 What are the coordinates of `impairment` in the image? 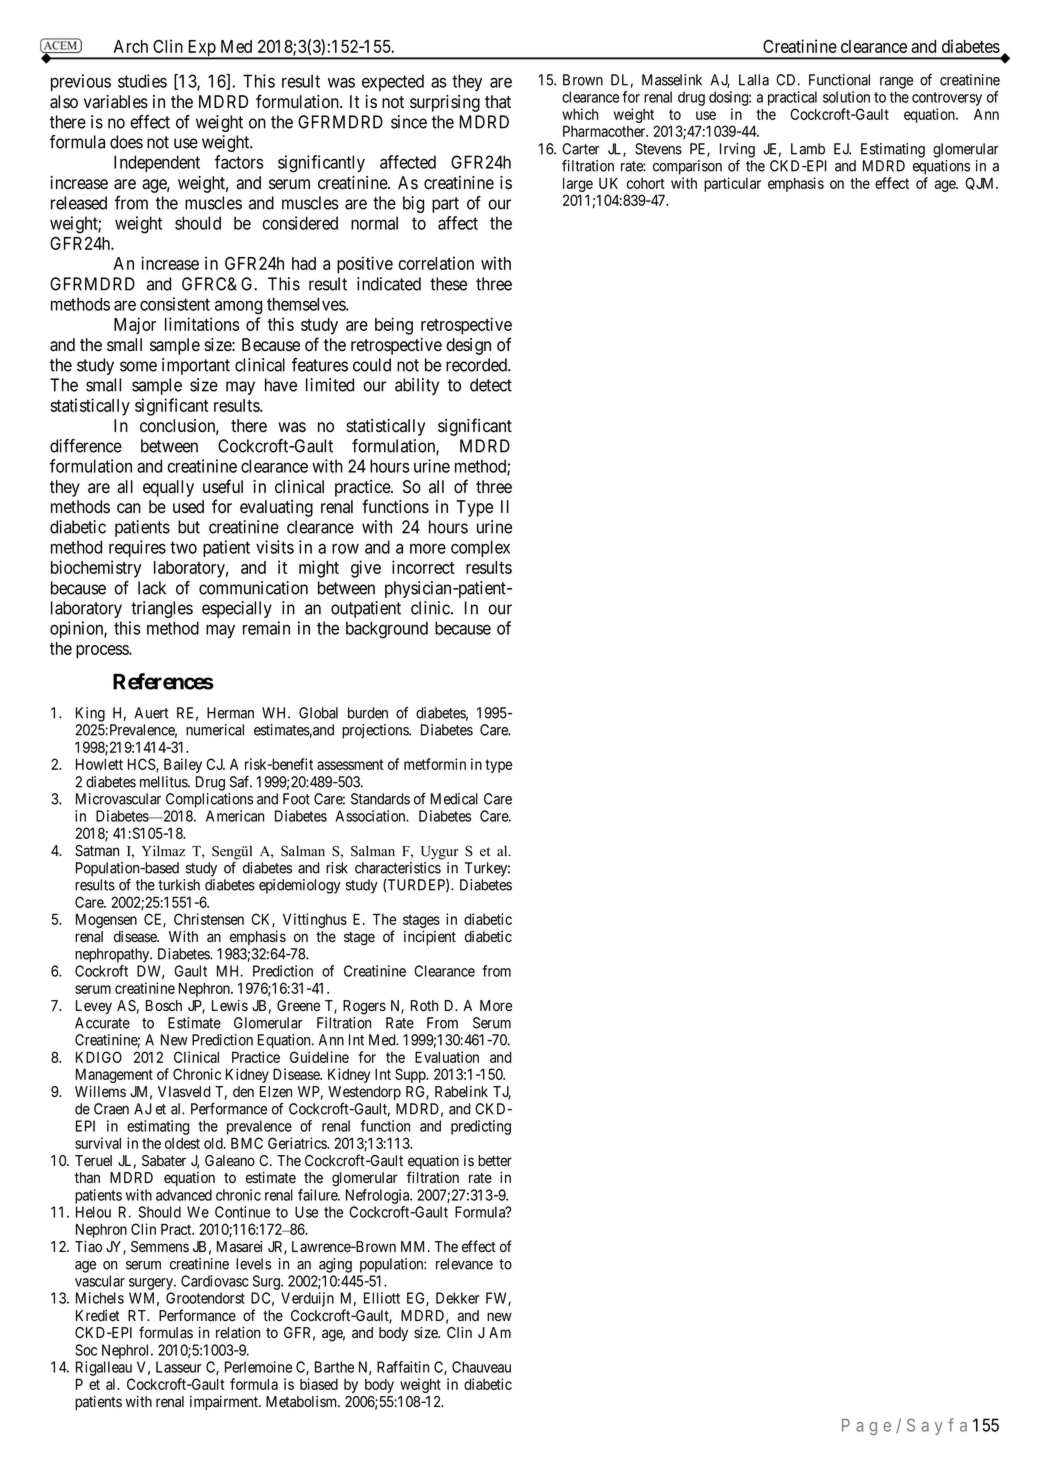 It's located at (225, 1402).
